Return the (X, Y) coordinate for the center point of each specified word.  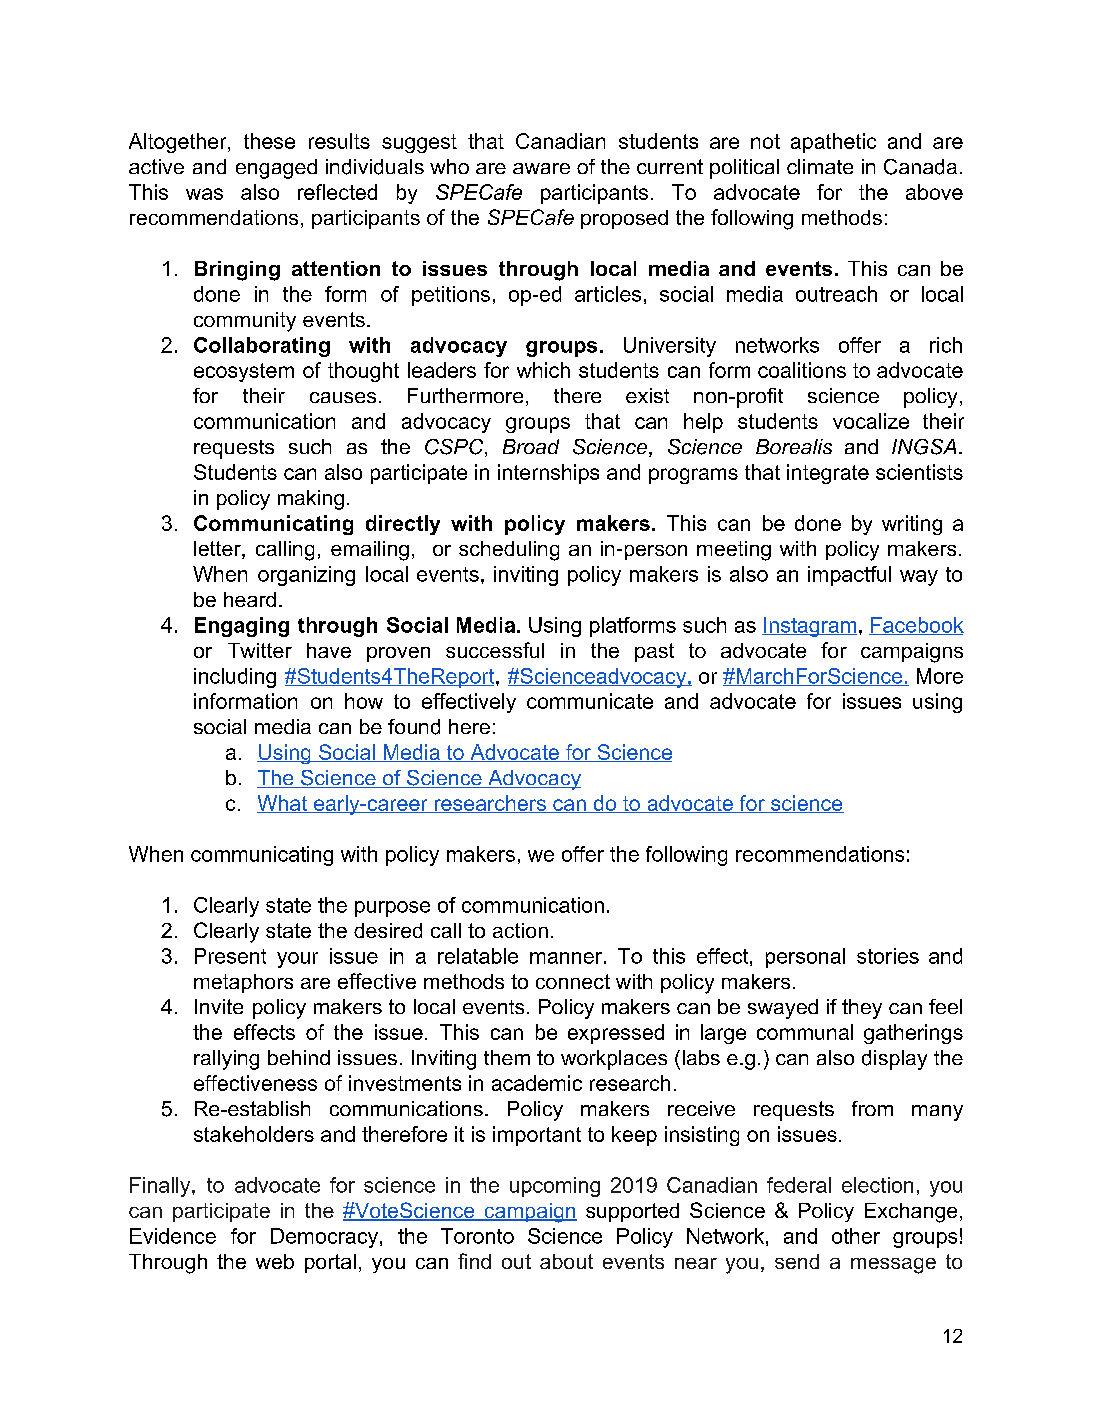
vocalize (871, 421)
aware (541, 168)
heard (250, 599)
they (862, 1009)
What (283, 804)
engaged (276, 169)
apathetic (833, 143)
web (275, 1261)
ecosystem (244, 372)
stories (888, 956)
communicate (590, 701)
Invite (219, 1006)
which (543, 370)
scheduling (509, 551)
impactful (849, 576)
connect (573, 981)
